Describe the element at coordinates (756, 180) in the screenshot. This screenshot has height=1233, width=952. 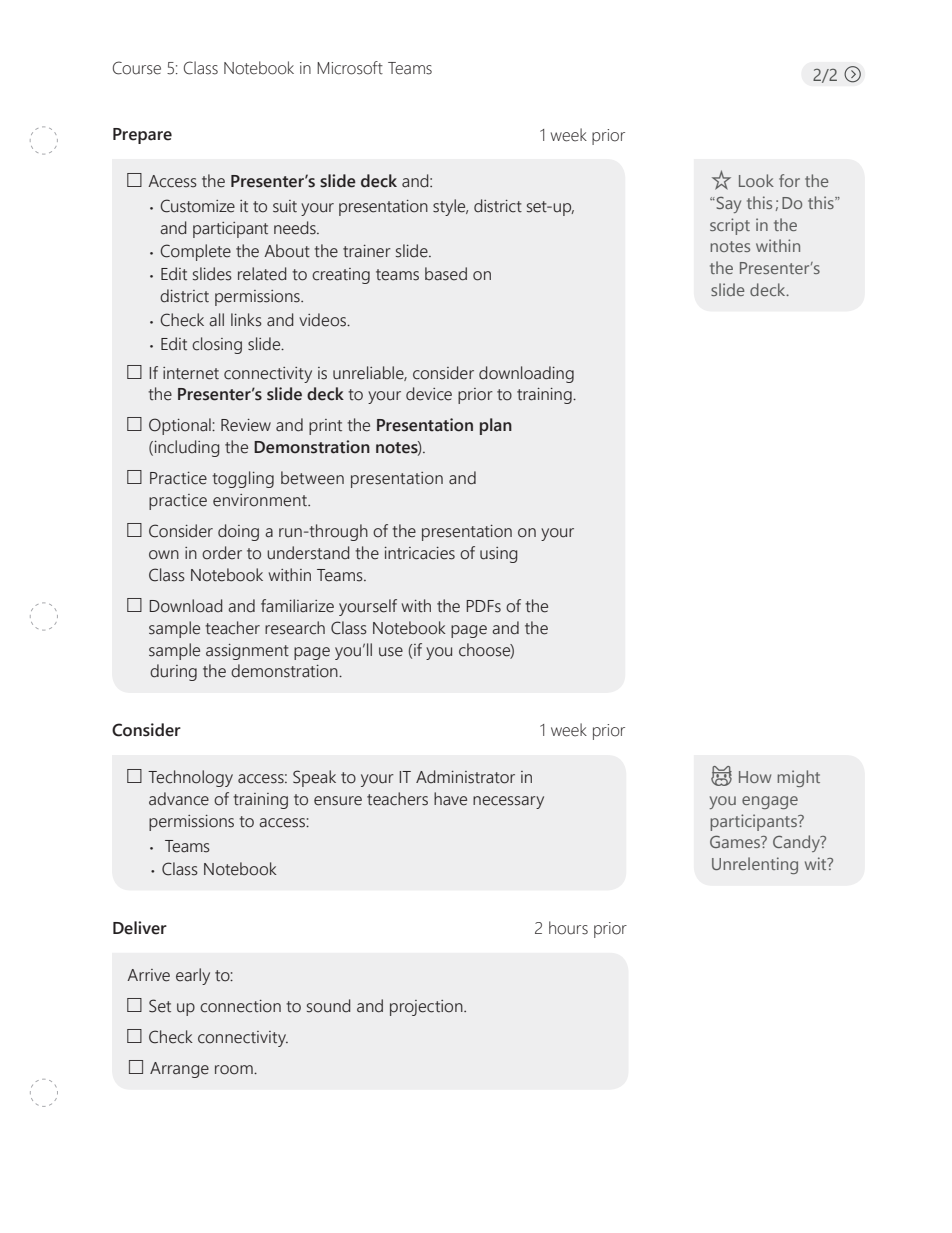
I see `Look` at that location.
